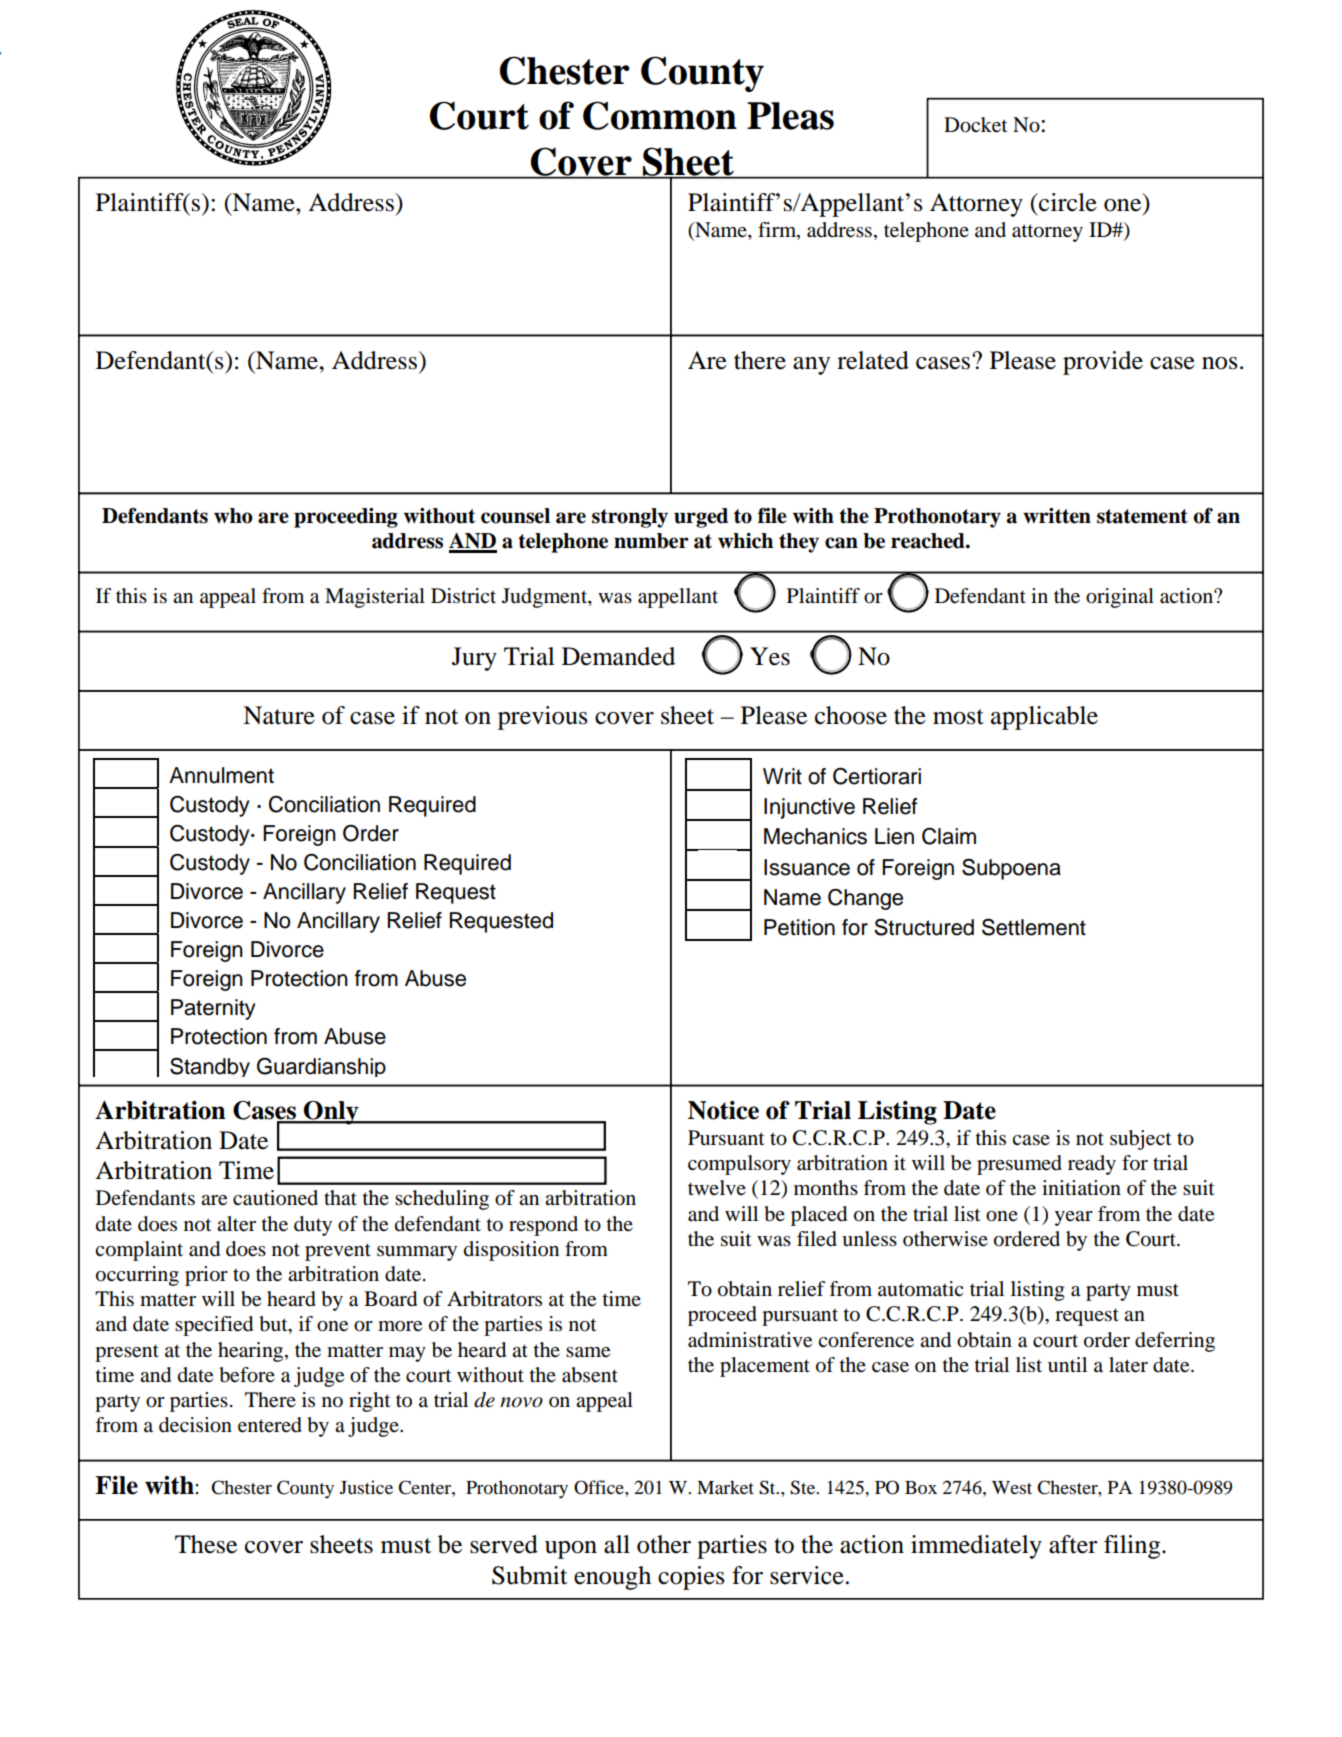 This image has height=1737, width=1342. I want to click on after, so click(1073, 1544).
